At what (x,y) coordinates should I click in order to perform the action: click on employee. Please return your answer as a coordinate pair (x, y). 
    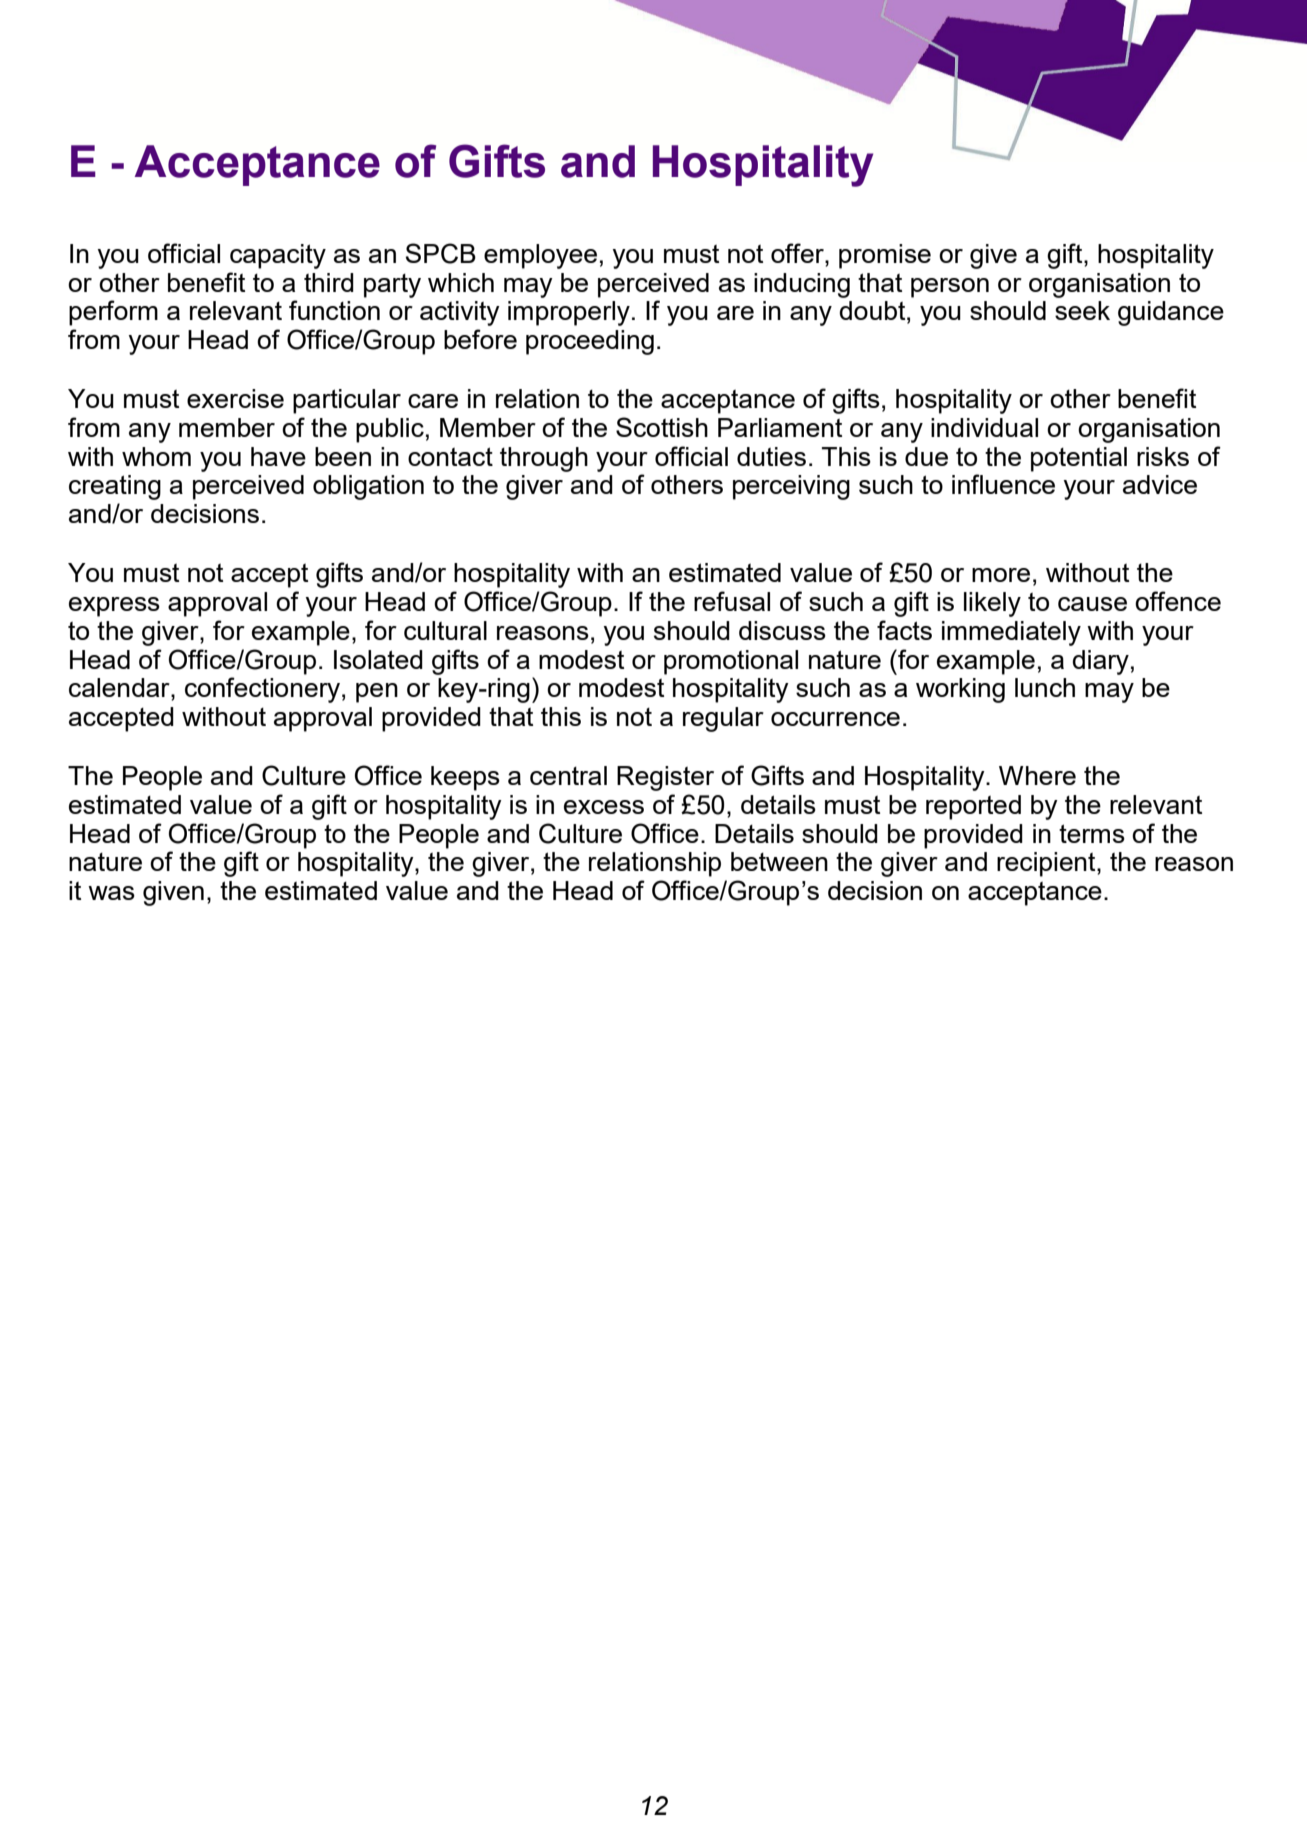
    Looking at the image, I should click on (540, 256).
